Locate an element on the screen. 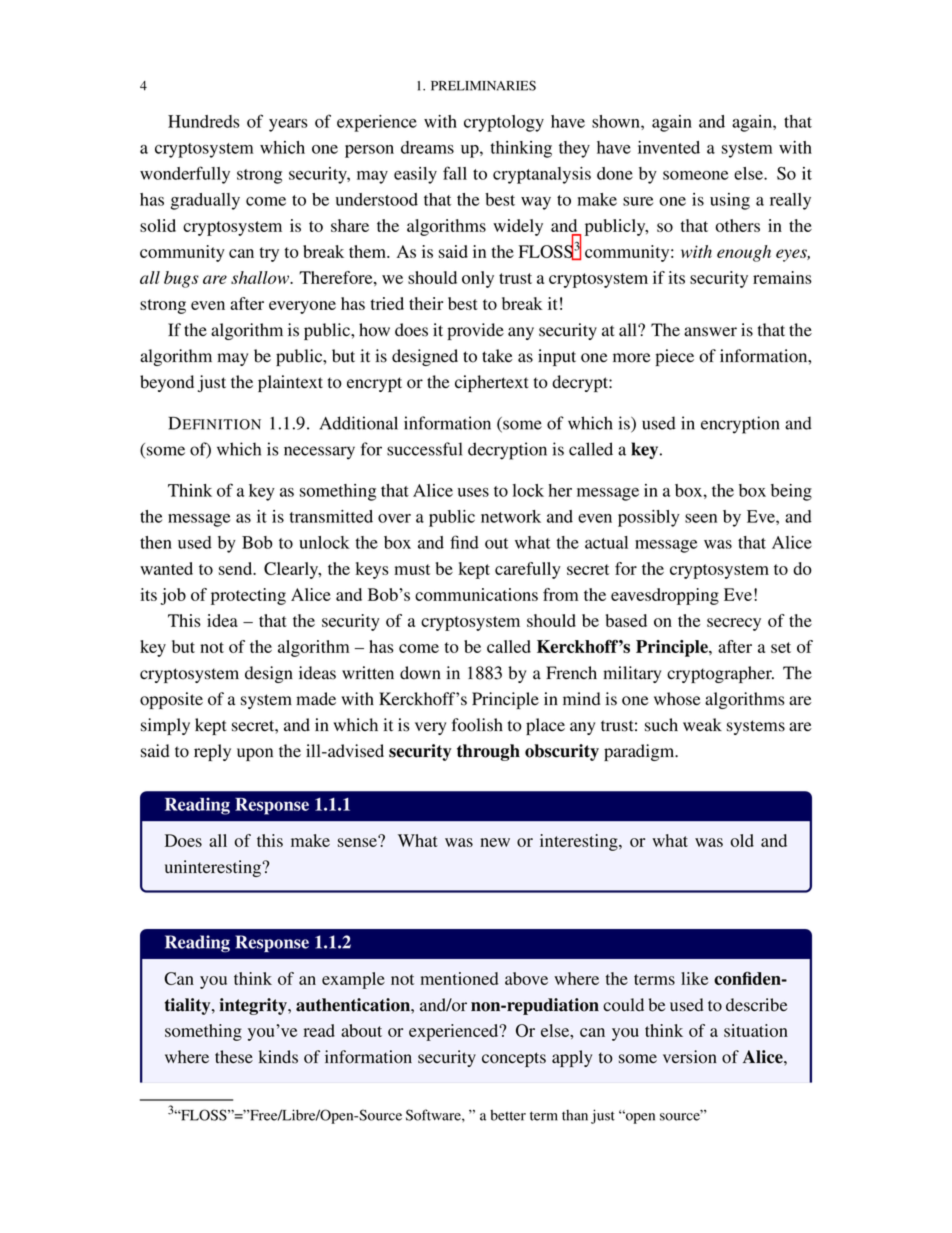 This screenshot has height=1233, width=952. cryptology is located at coordinates (504, 123).
